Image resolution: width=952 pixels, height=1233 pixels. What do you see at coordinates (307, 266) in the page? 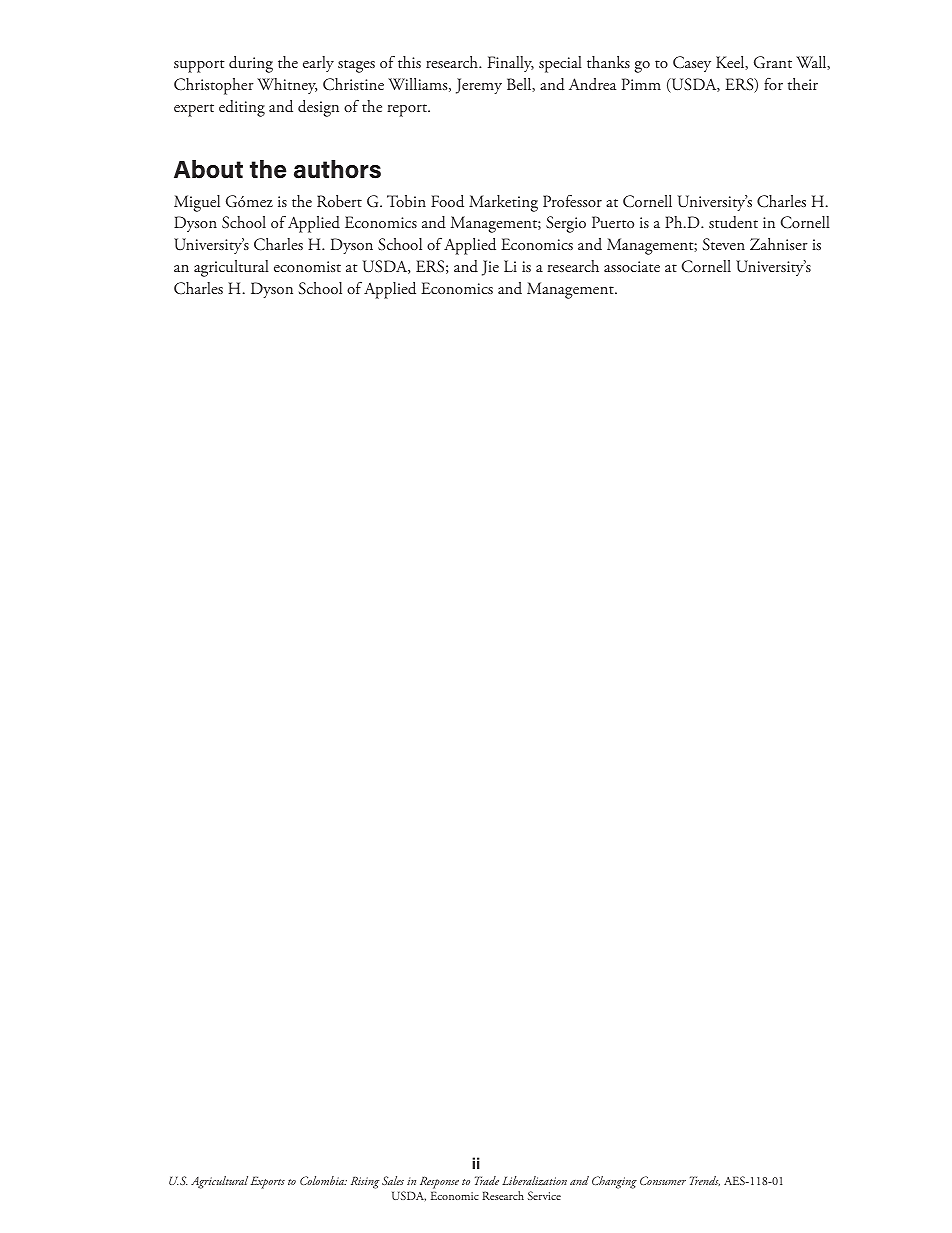
I see `economist` at bounding box center [307, 266].
